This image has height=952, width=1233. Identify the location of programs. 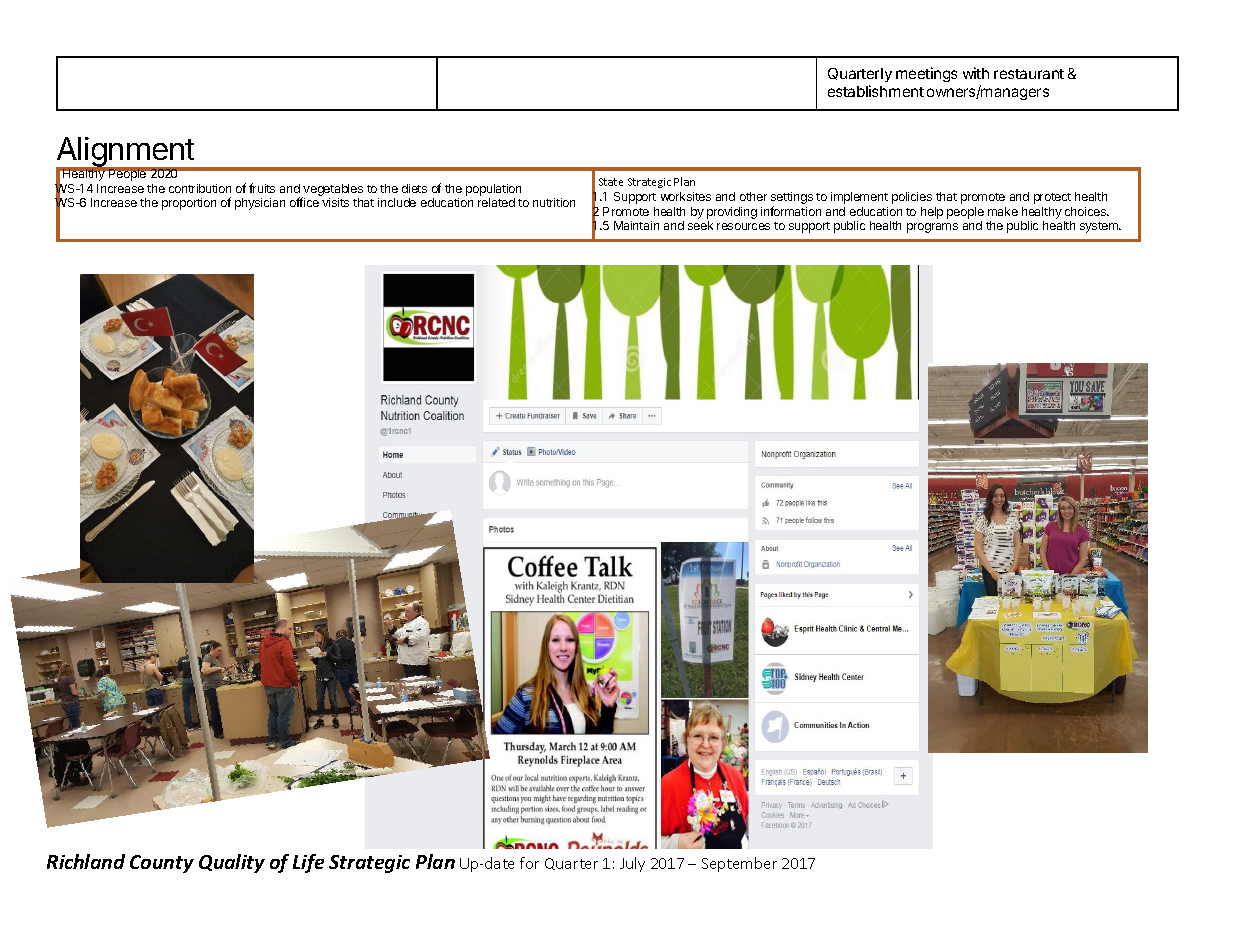
(932, 228).
